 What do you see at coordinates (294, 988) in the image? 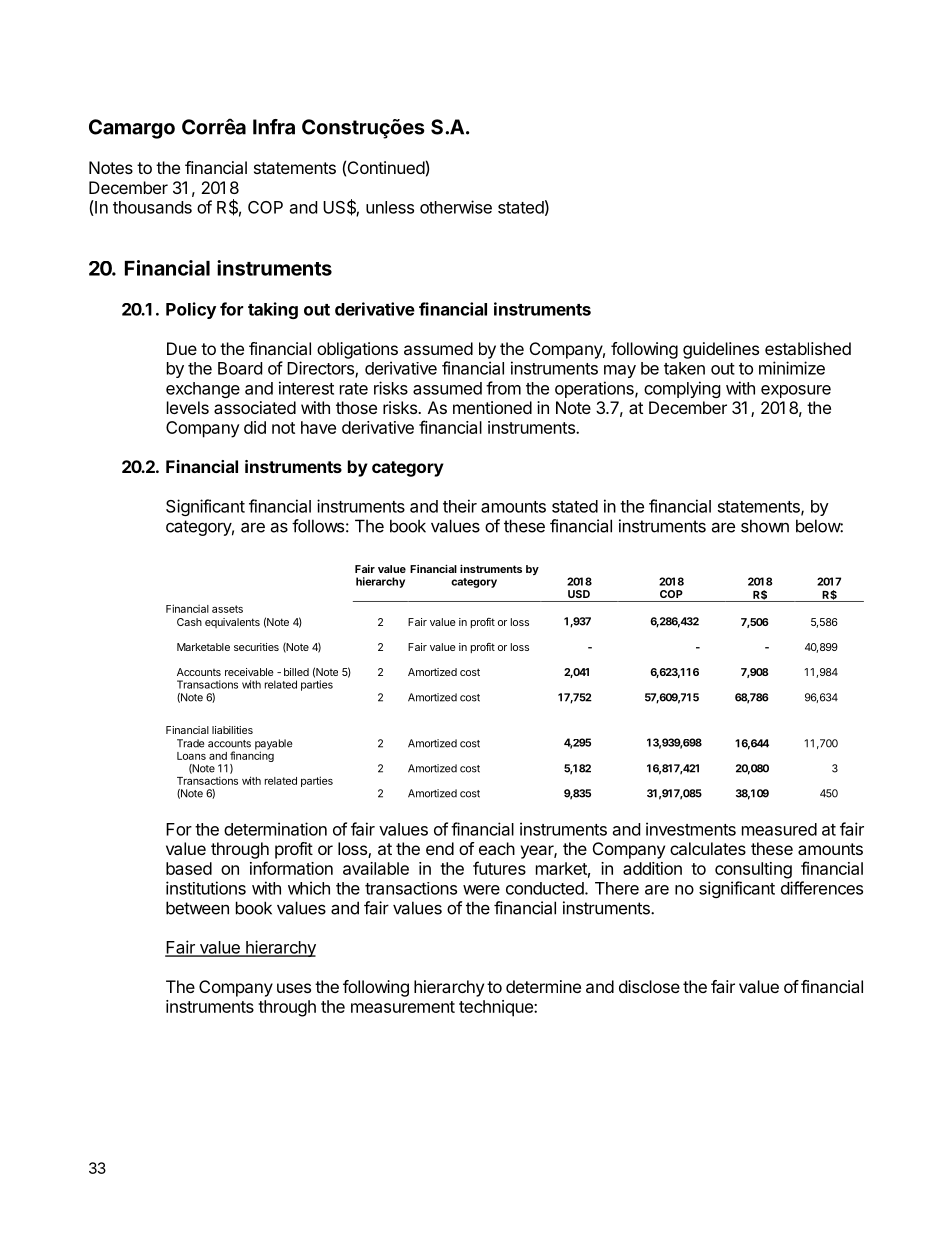
I see `uses` at bounding box center [294, 988].
